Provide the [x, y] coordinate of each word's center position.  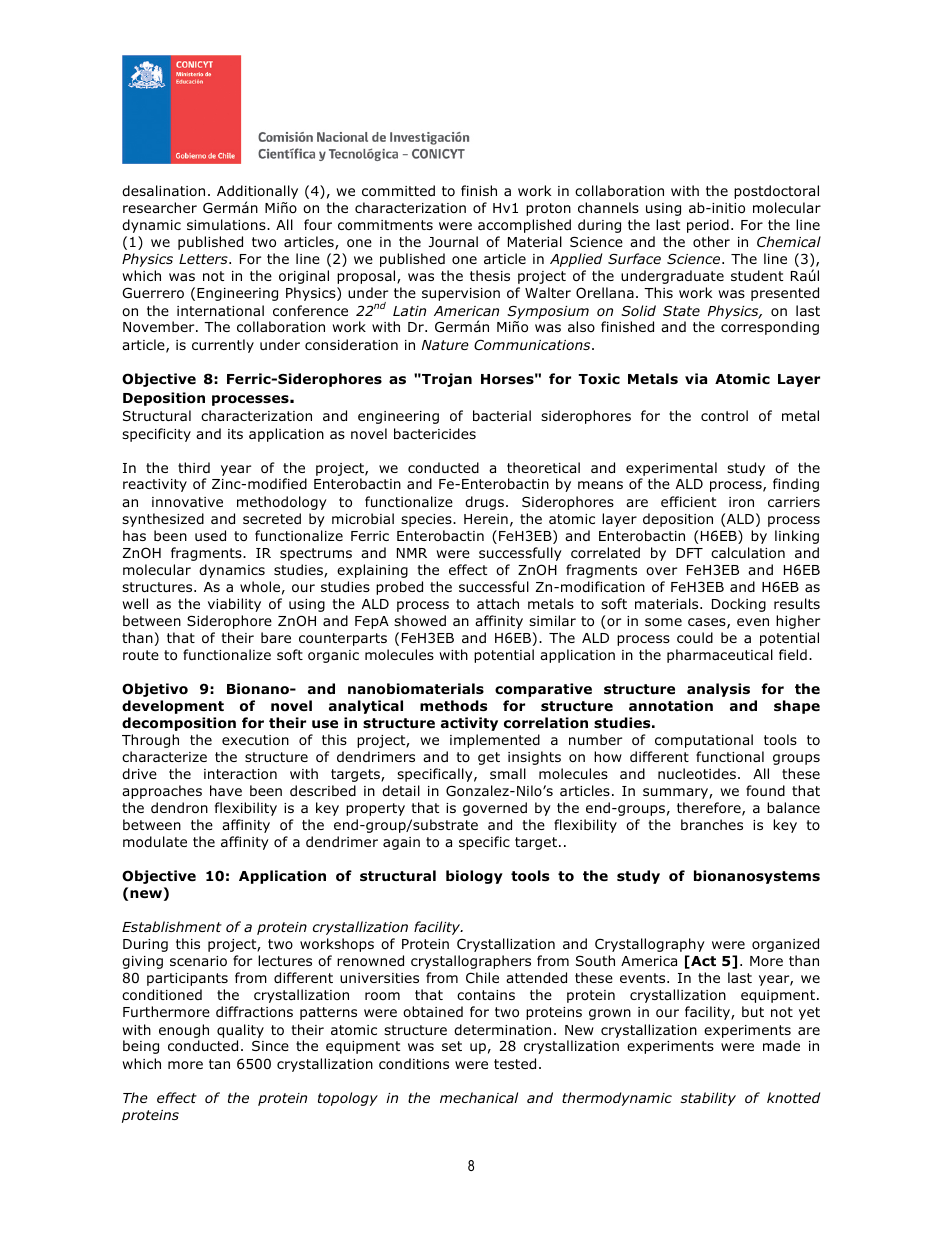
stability [708, 1099]
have [226, 790]
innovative [187, 502]
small [508, 773]
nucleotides [697, 774]
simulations [227, 225]
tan [219, 1064]
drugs [486, 503]
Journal [453, 241]
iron [741, 502]
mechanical [479, 1097]
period [708, 226]
